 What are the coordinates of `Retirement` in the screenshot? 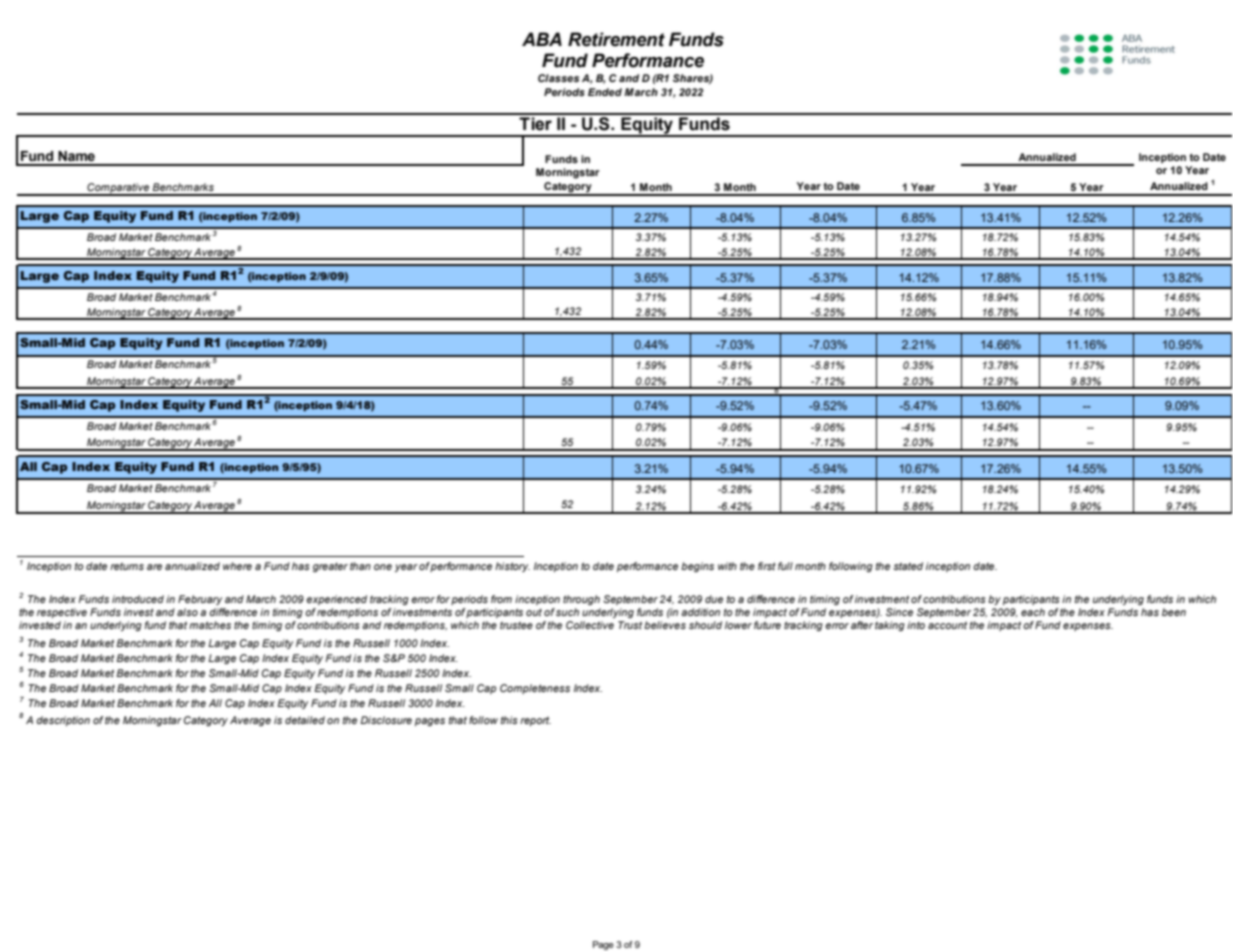 It's located at (616, 39).
